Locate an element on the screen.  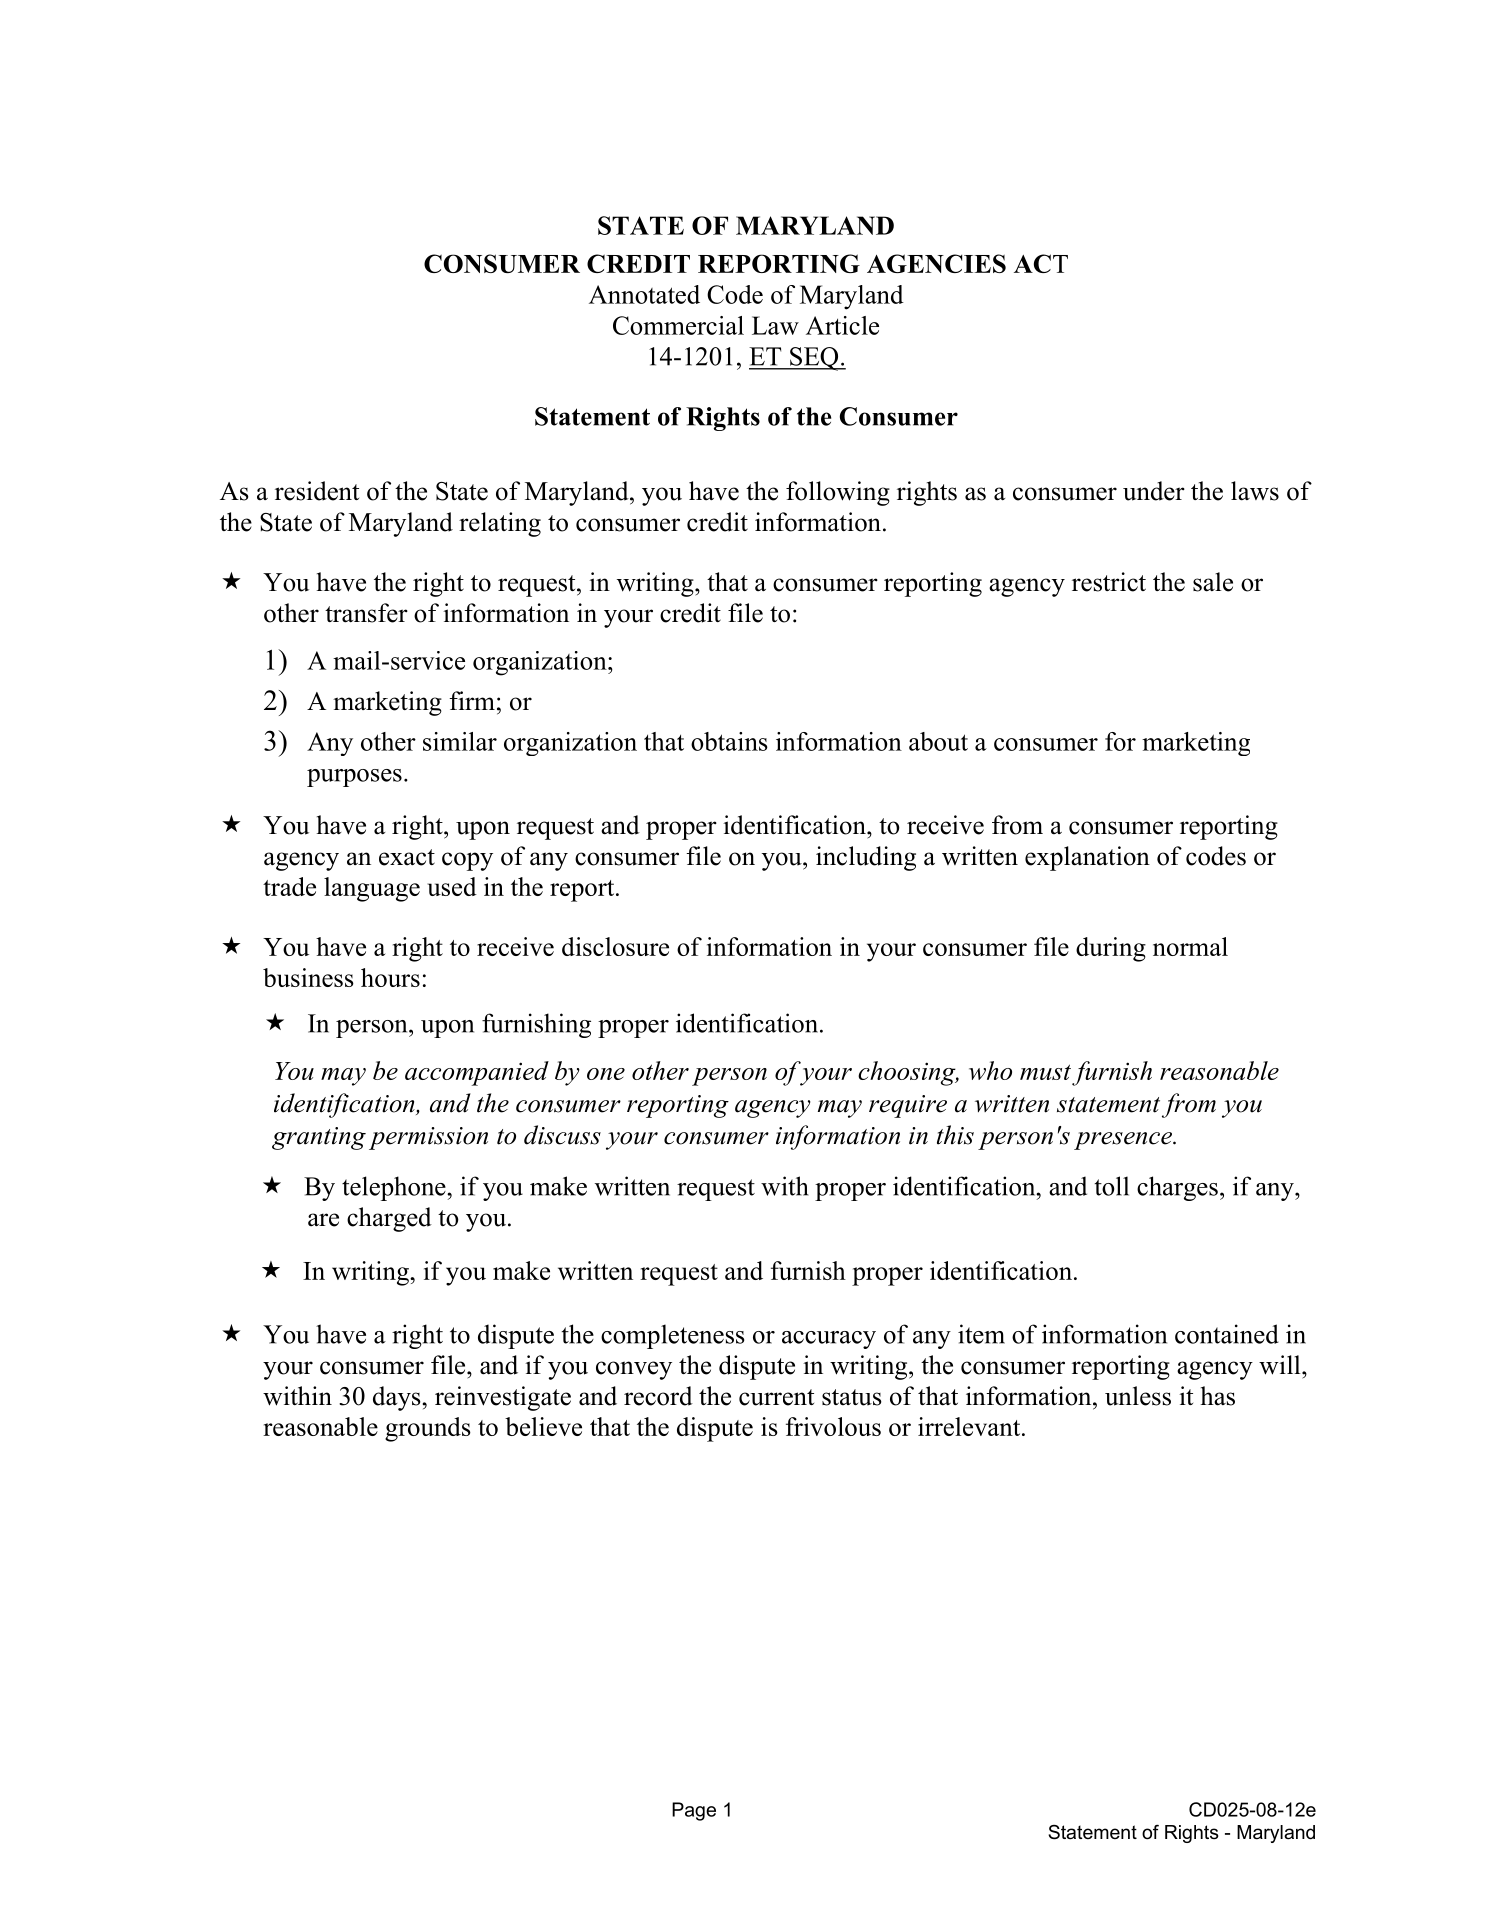
days is located at coordinates (398, 1398).
